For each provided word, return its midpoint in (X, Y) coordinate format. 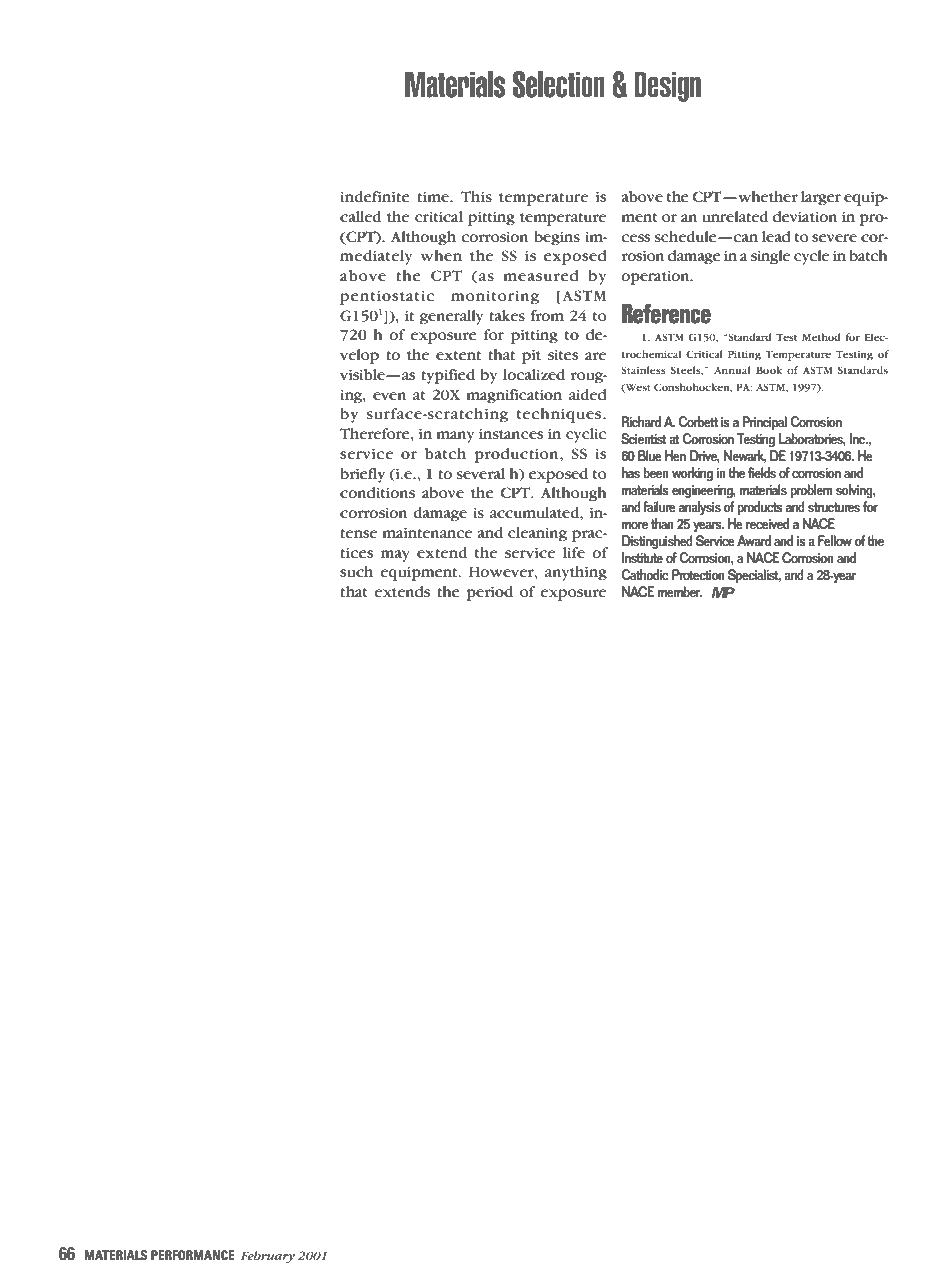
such (356, 571)
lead (776, 236)
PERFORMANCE (193, 1255)
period (489, 593)
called (360, 216)
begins (557, 238)
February (268, 1257)
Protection (698, 575)
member (680, 592)
